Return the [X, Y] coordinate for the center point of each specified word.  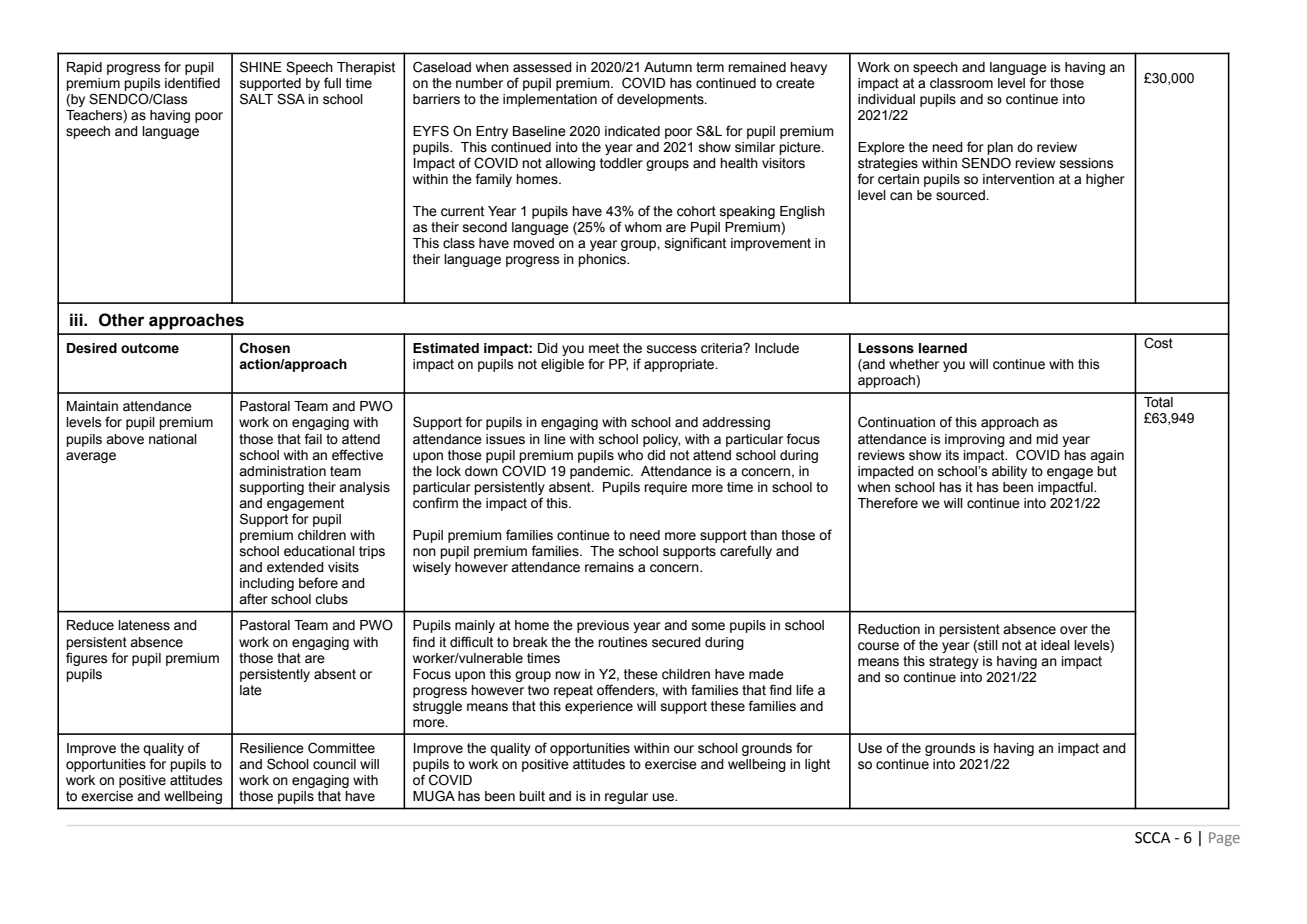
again [1107, 456]
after [253, 599]
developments [661, 100]
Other [121, 320]
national [173, 439]
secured [676, 642]
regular [626, 797]
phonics [603, 260]
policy [661, 440]
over [1074, 630]
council [334, 764]
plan [1000, 148]
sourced [961, 195]
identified [192, 83]
